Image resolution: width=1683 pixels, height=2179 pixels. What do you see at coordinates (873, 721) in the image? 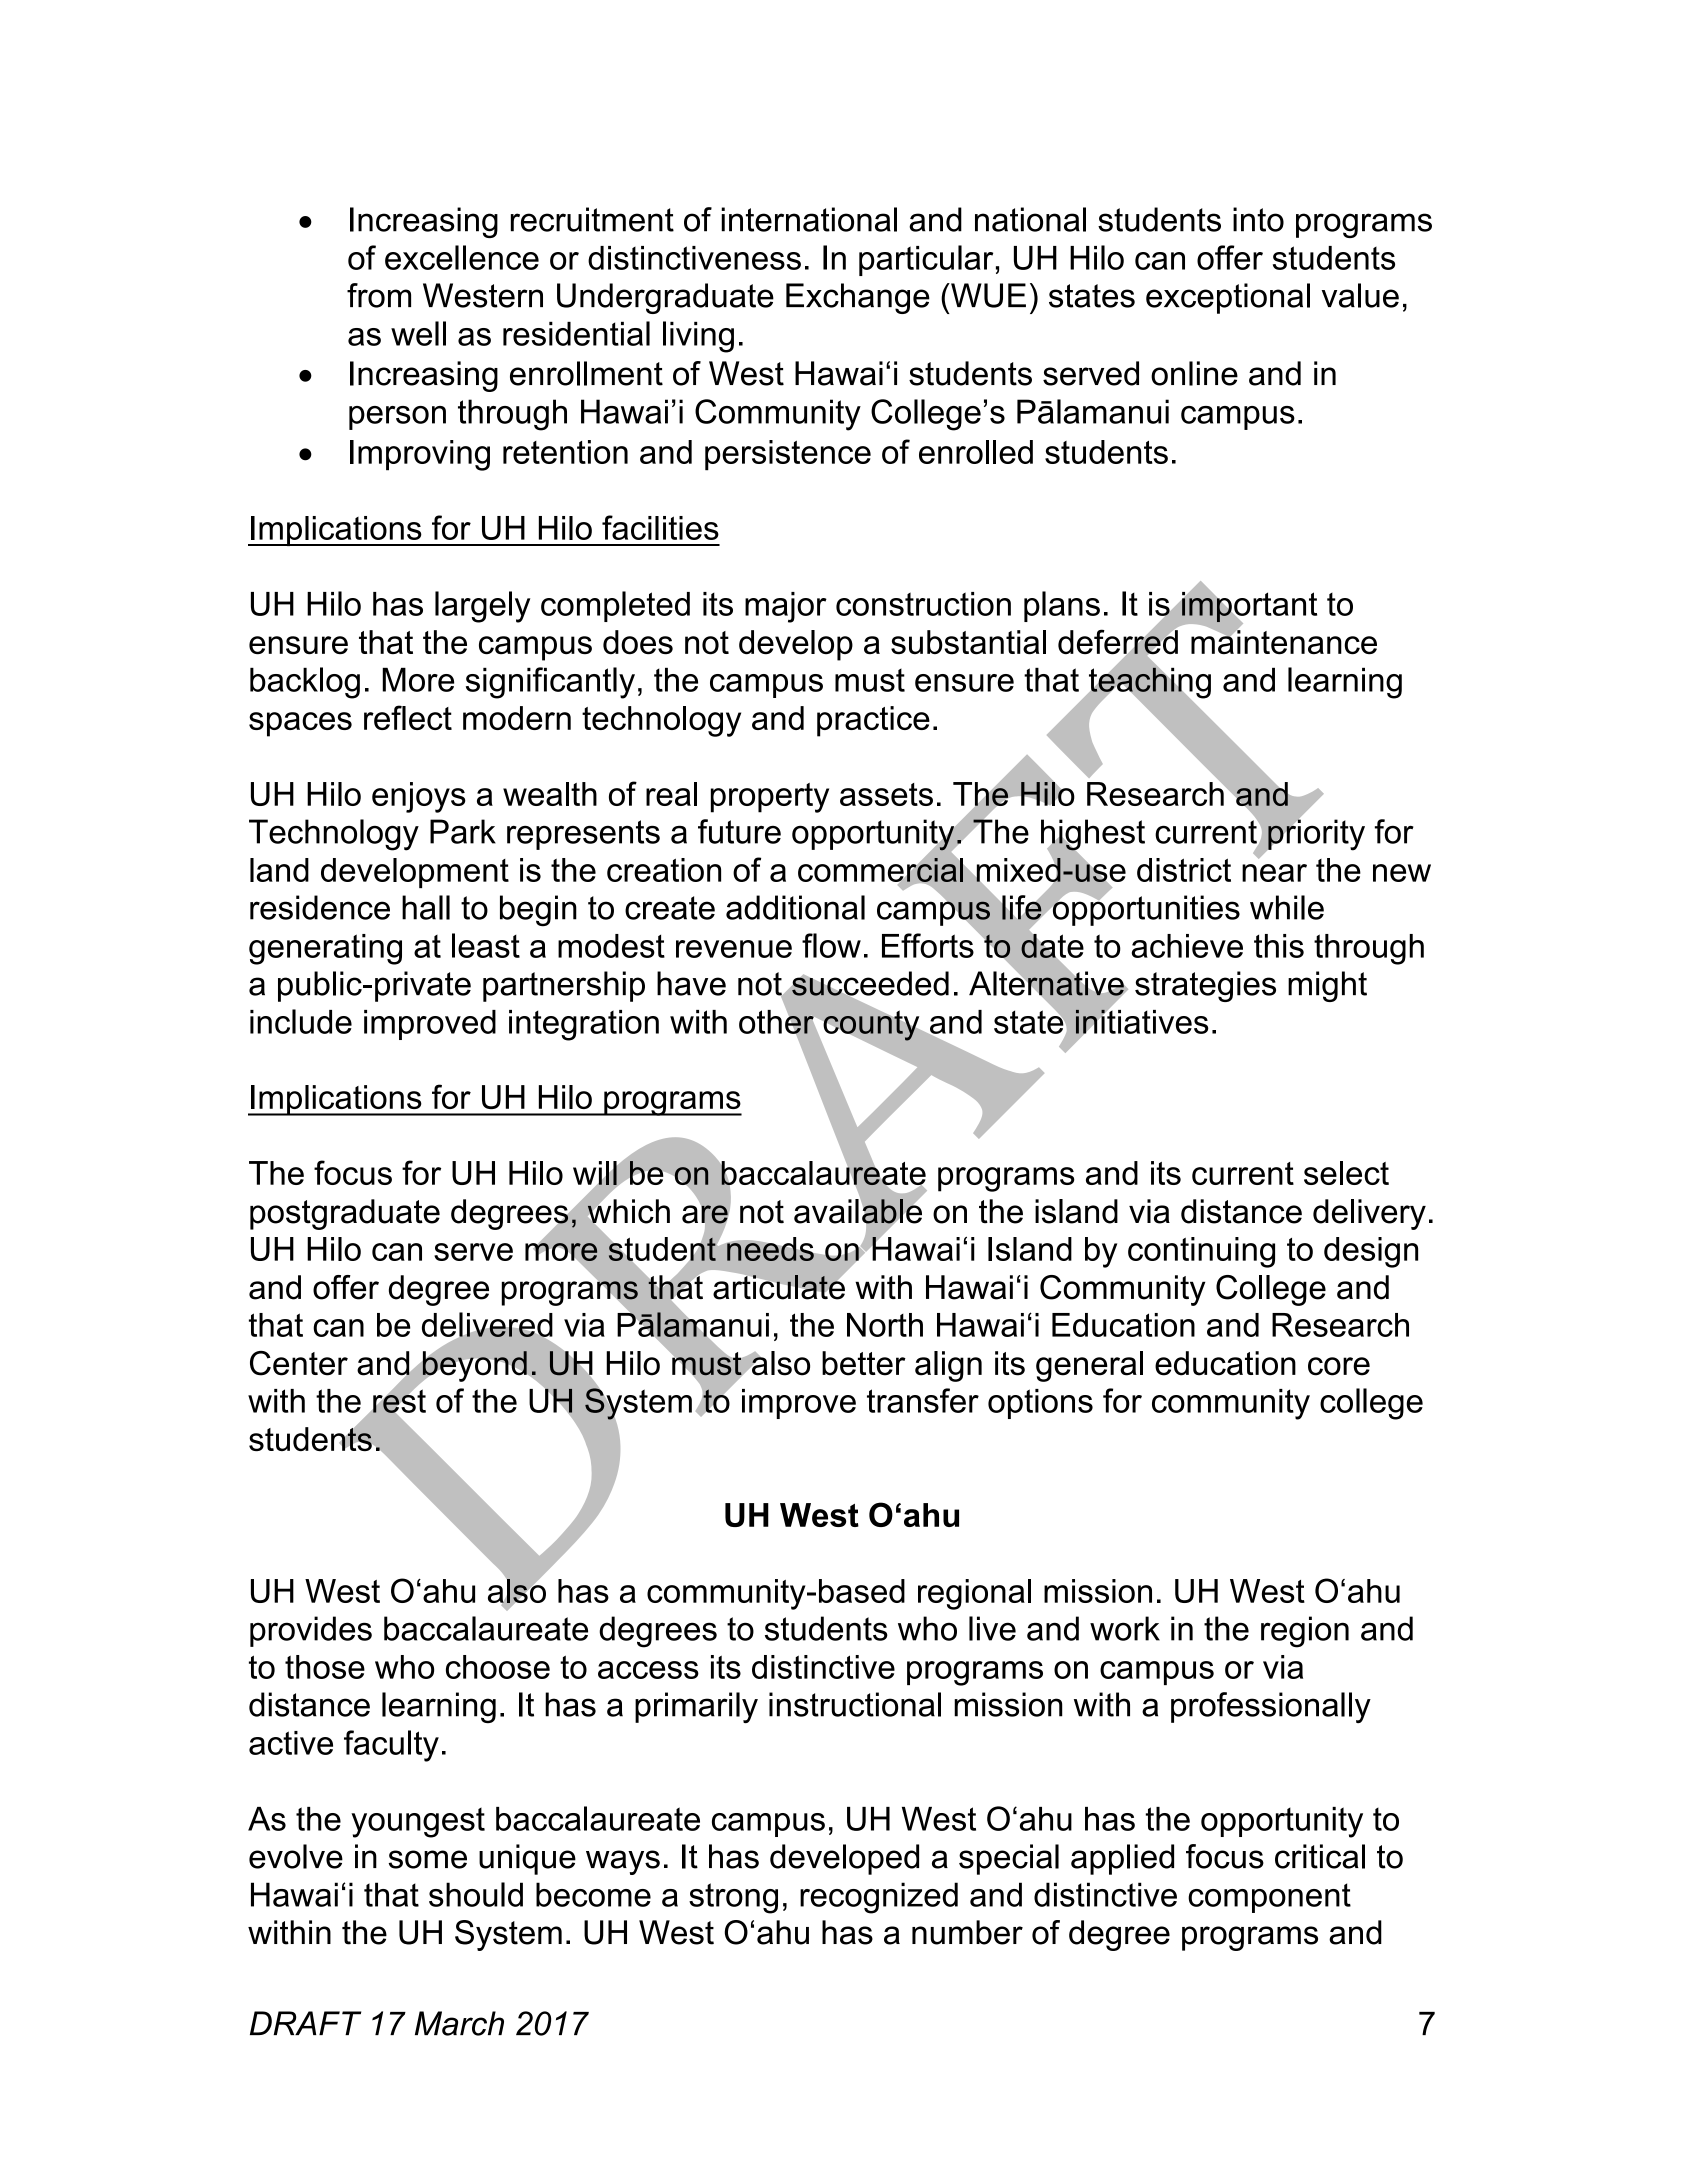
I see `practice` at bounding box center [873, 721].
